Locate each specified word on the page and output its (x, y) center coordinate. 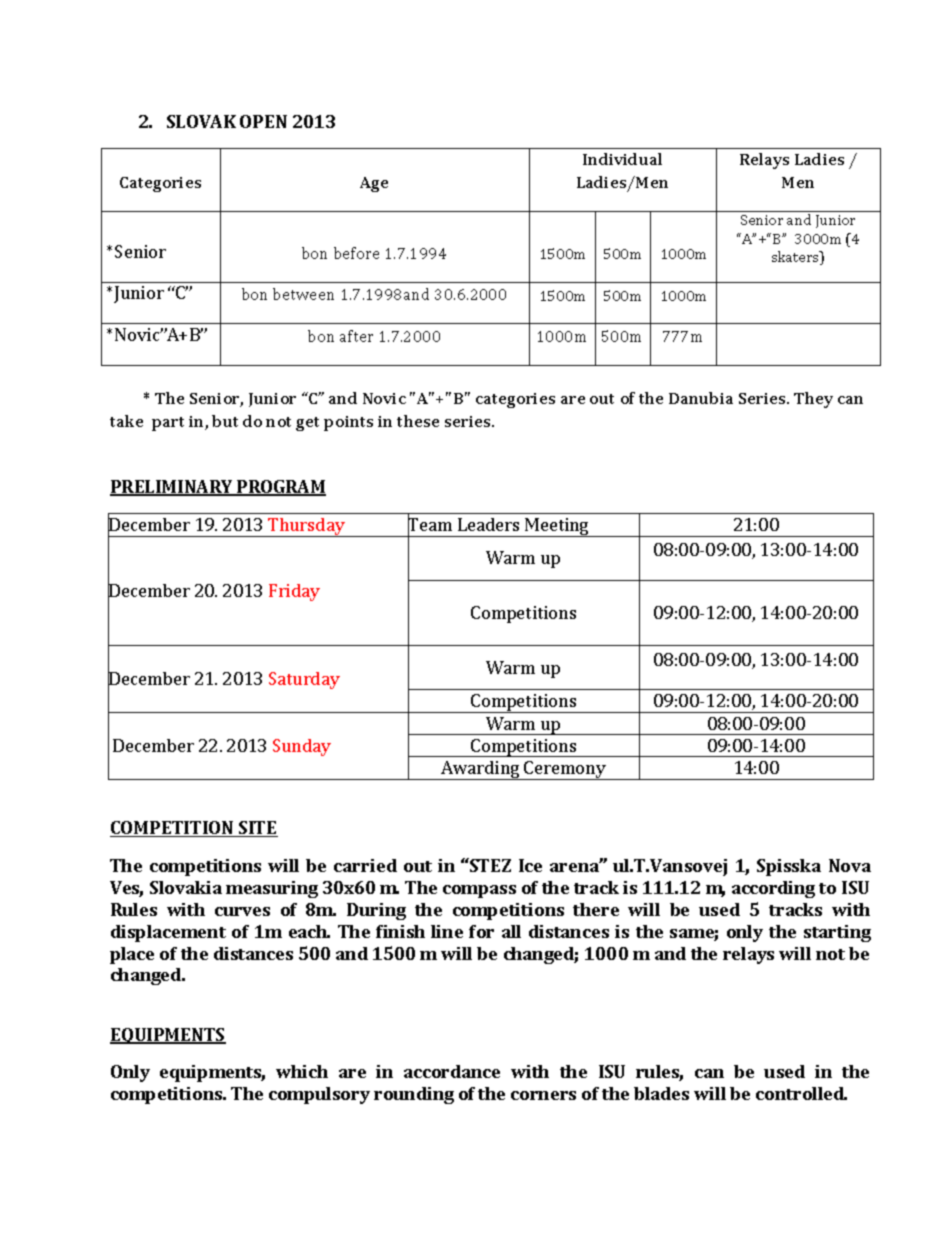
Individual (622, 159)
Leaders (488, 524)
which (302, 1071)
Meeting (557, 527)
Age (374, 184)
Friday (294, 592)
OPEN (263, 121)
